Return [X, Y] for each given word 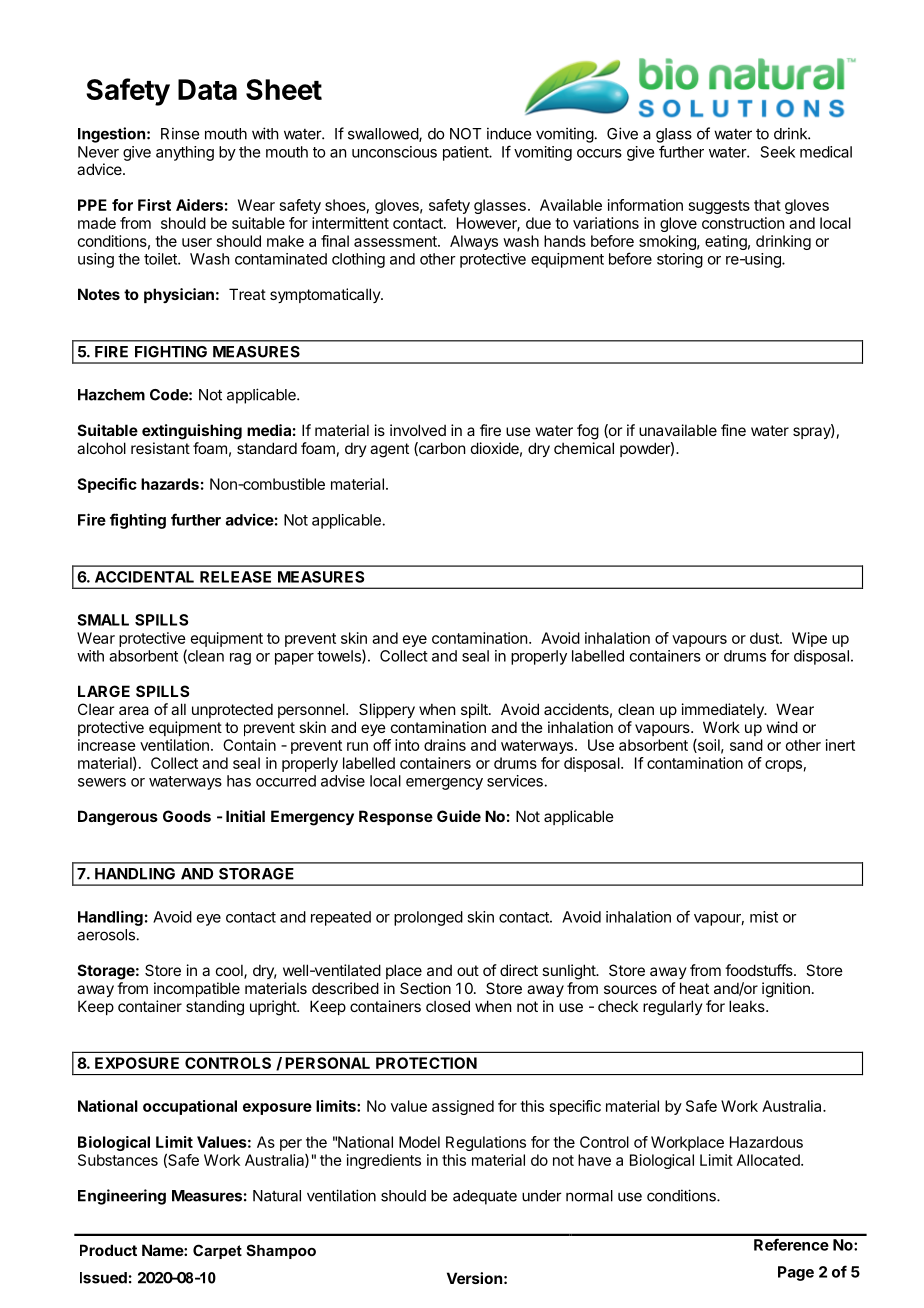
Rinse [180, 133]
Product [108, 1250]
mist [764, 917]
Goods [187, 816]
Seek [778, 152]
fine [733, 430]
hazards [170, 484]
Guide [459, 816]
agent [389, 450]
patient [466, 153]
